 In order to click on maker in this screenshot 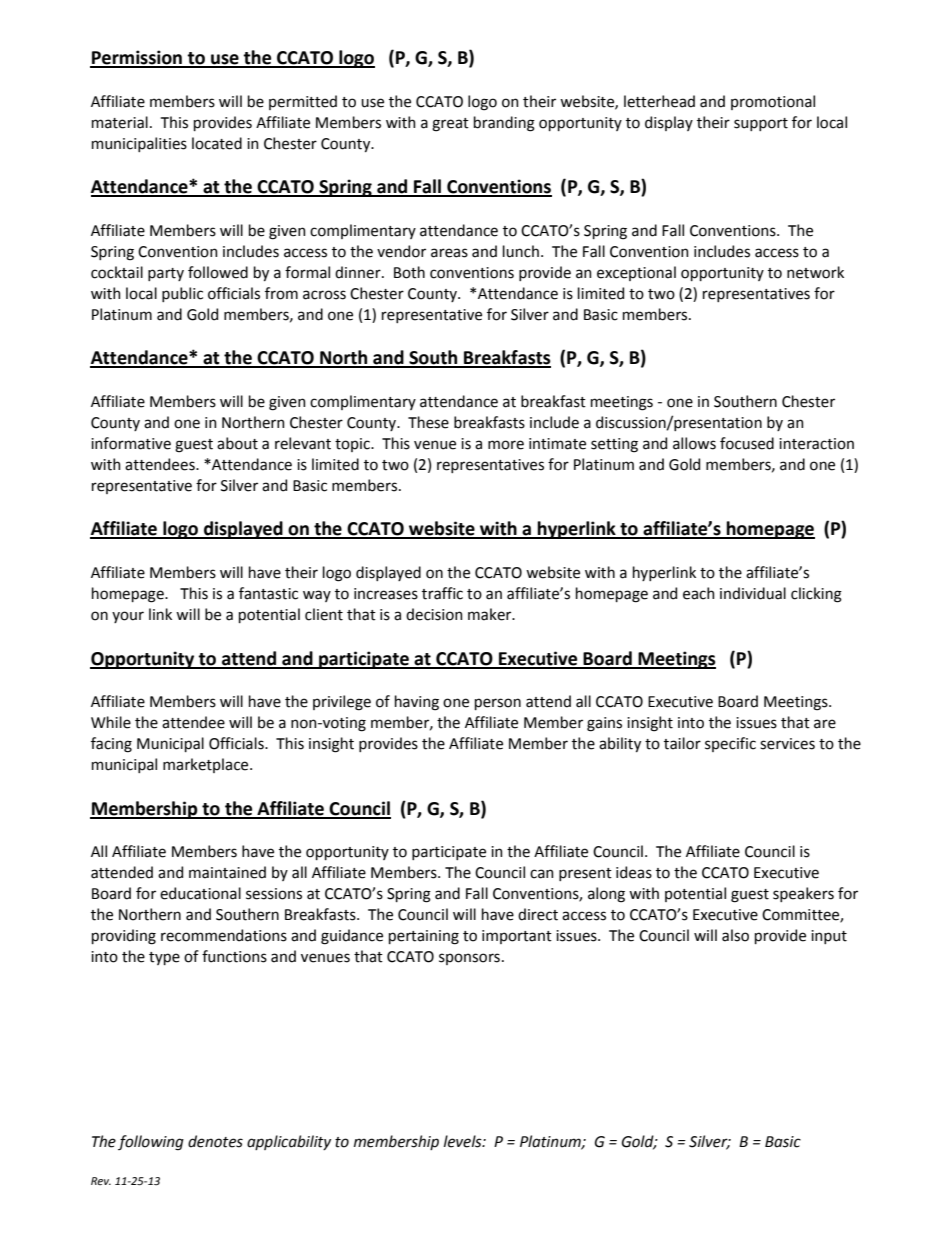, I will do `click(491, 614)`.
